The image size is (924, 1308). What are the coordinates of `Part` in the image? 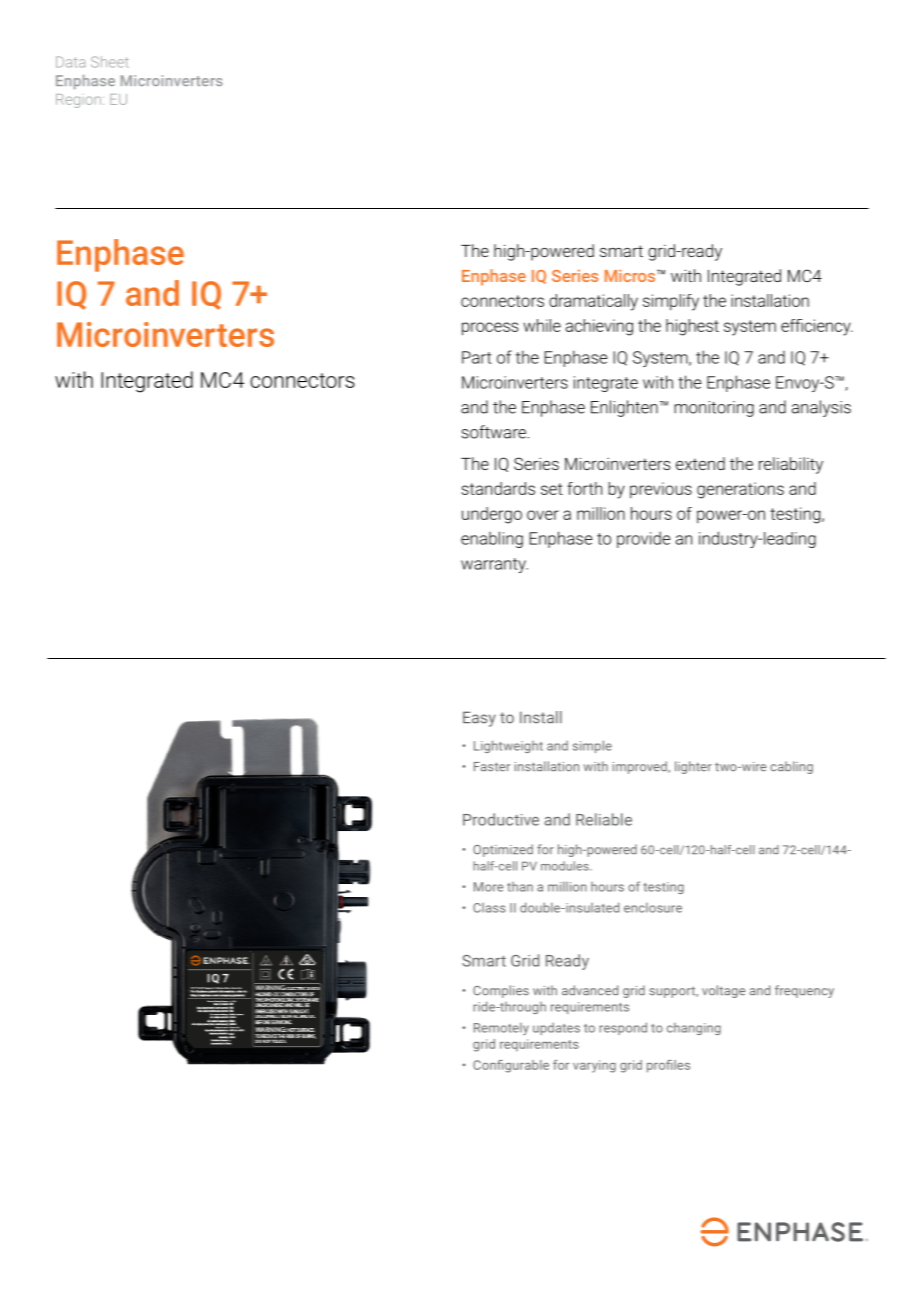 It's located at (477, 357).
